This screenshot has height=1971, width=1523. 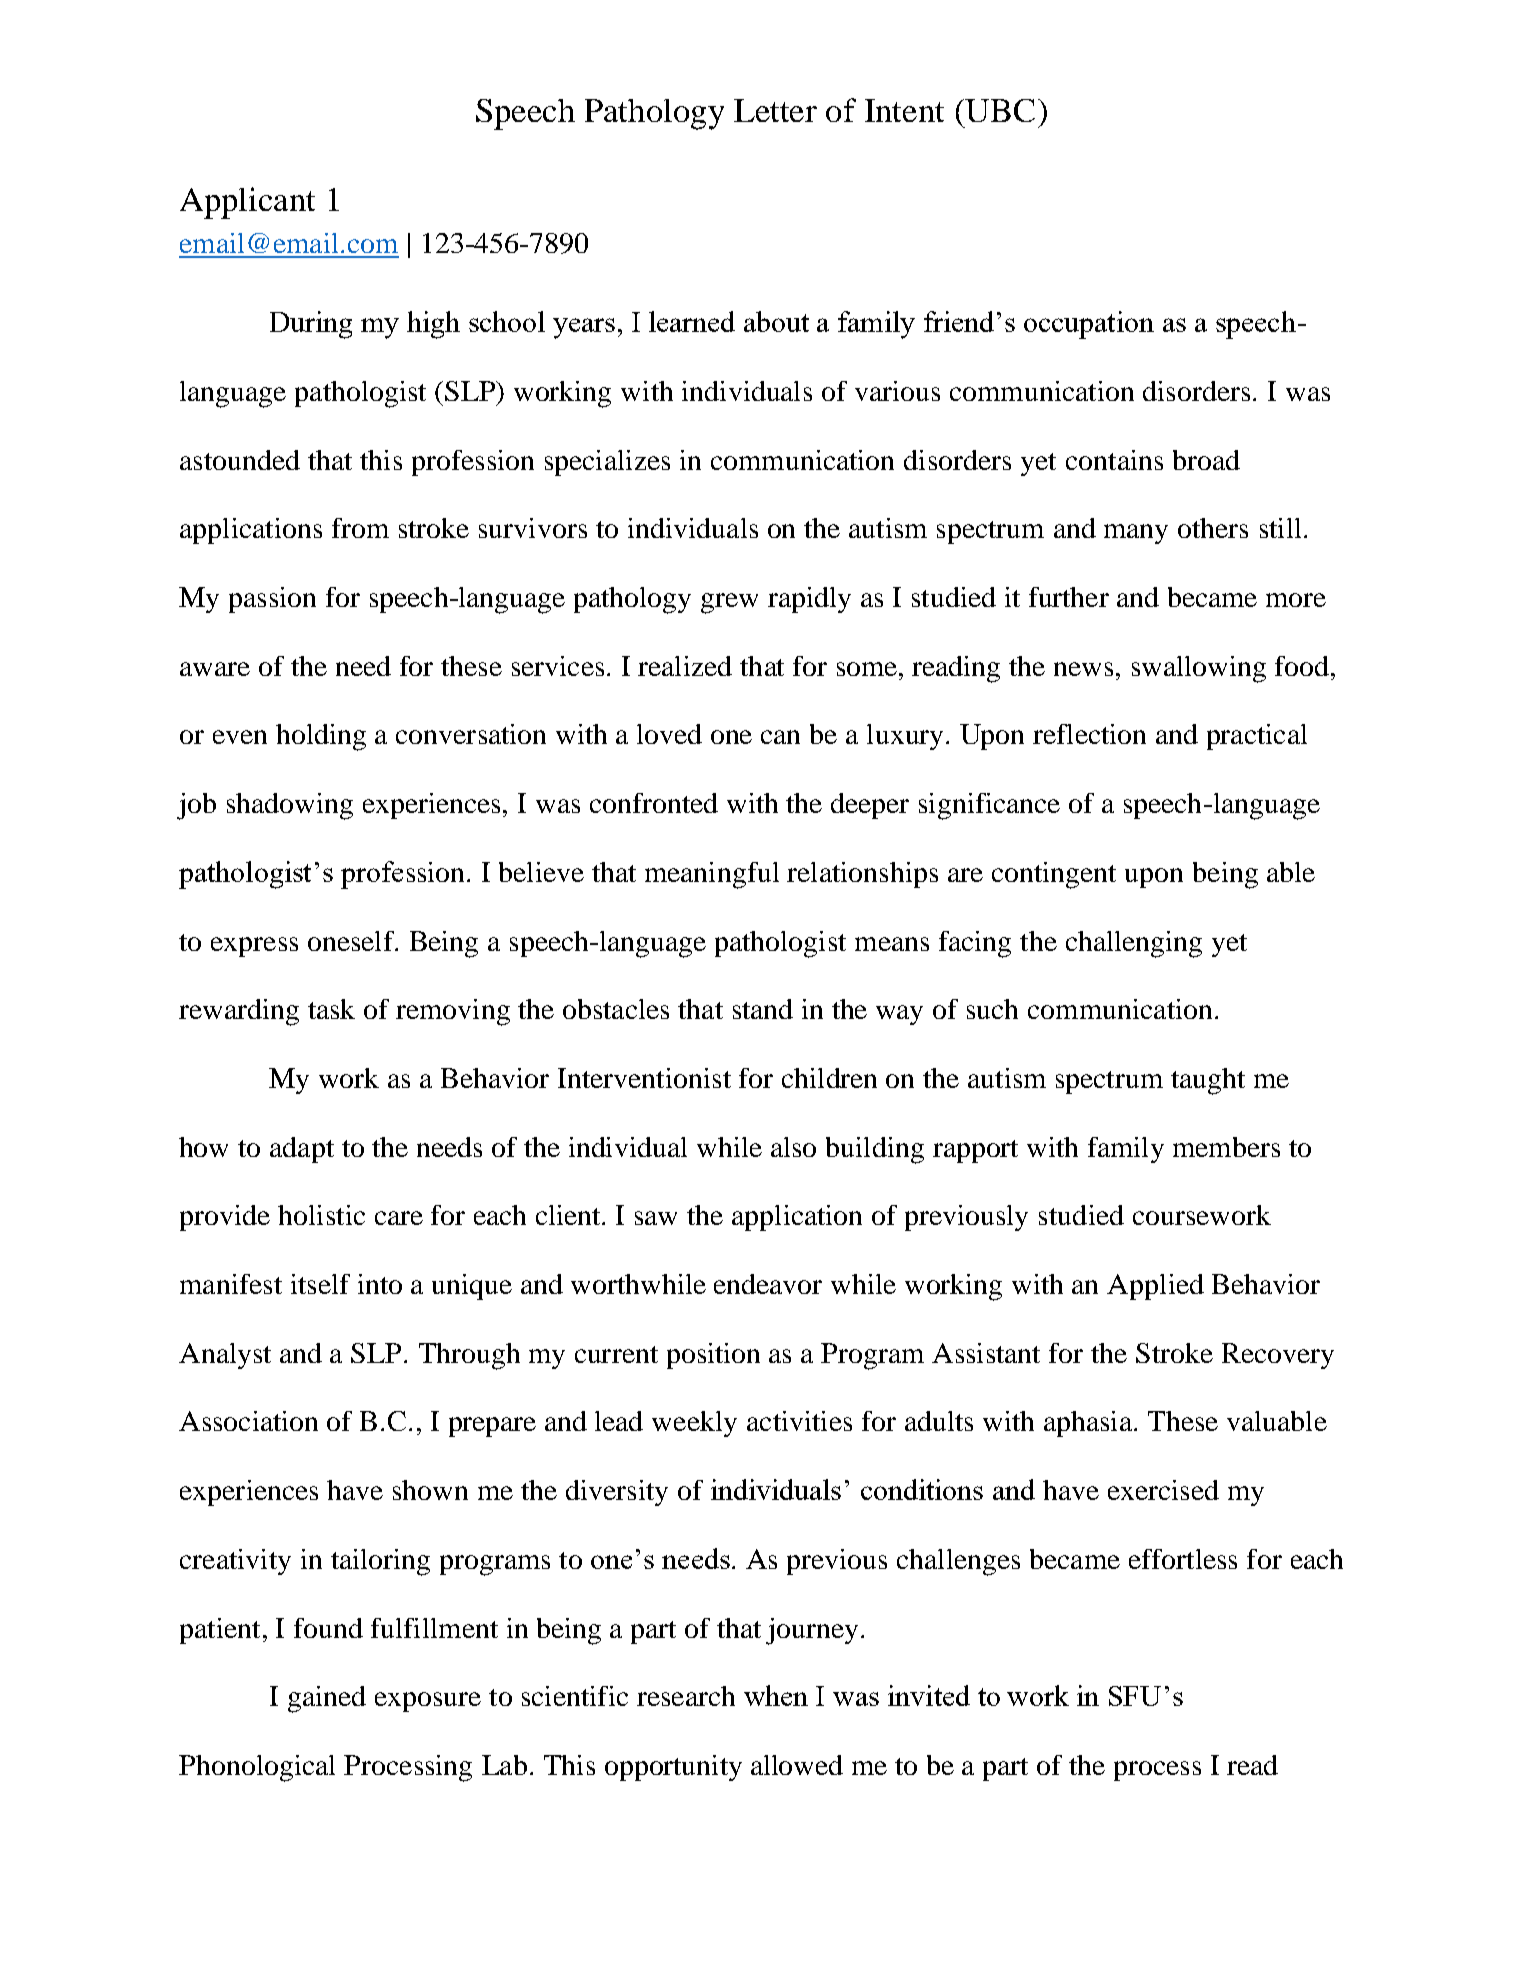 I want to click on when, so click(x=776, y=1695).
